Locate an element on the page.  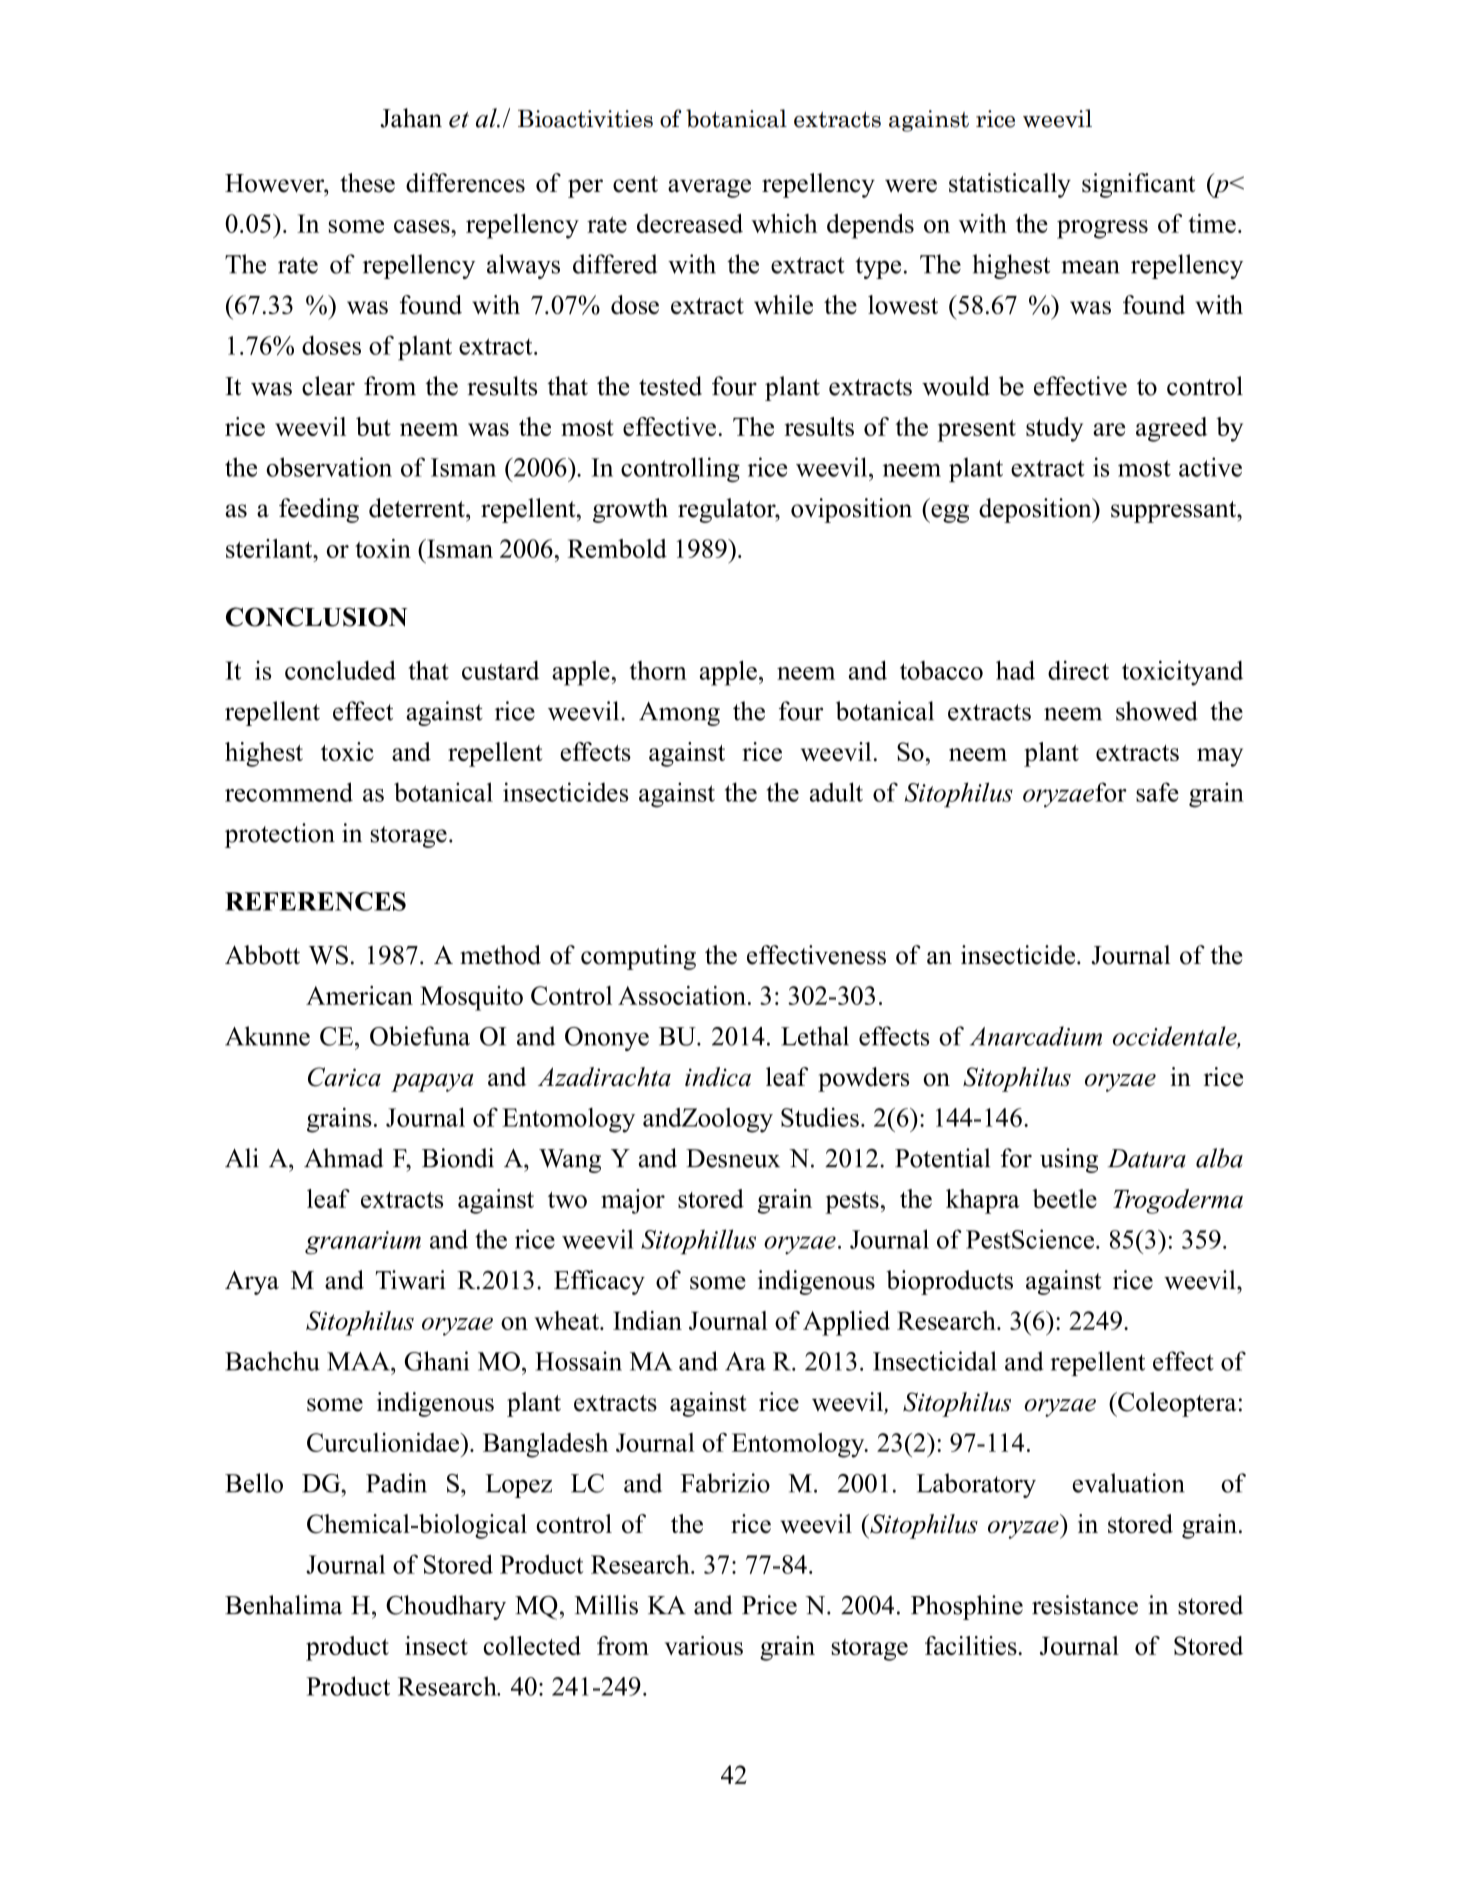
safe is located at coordinates (1157, 792).
